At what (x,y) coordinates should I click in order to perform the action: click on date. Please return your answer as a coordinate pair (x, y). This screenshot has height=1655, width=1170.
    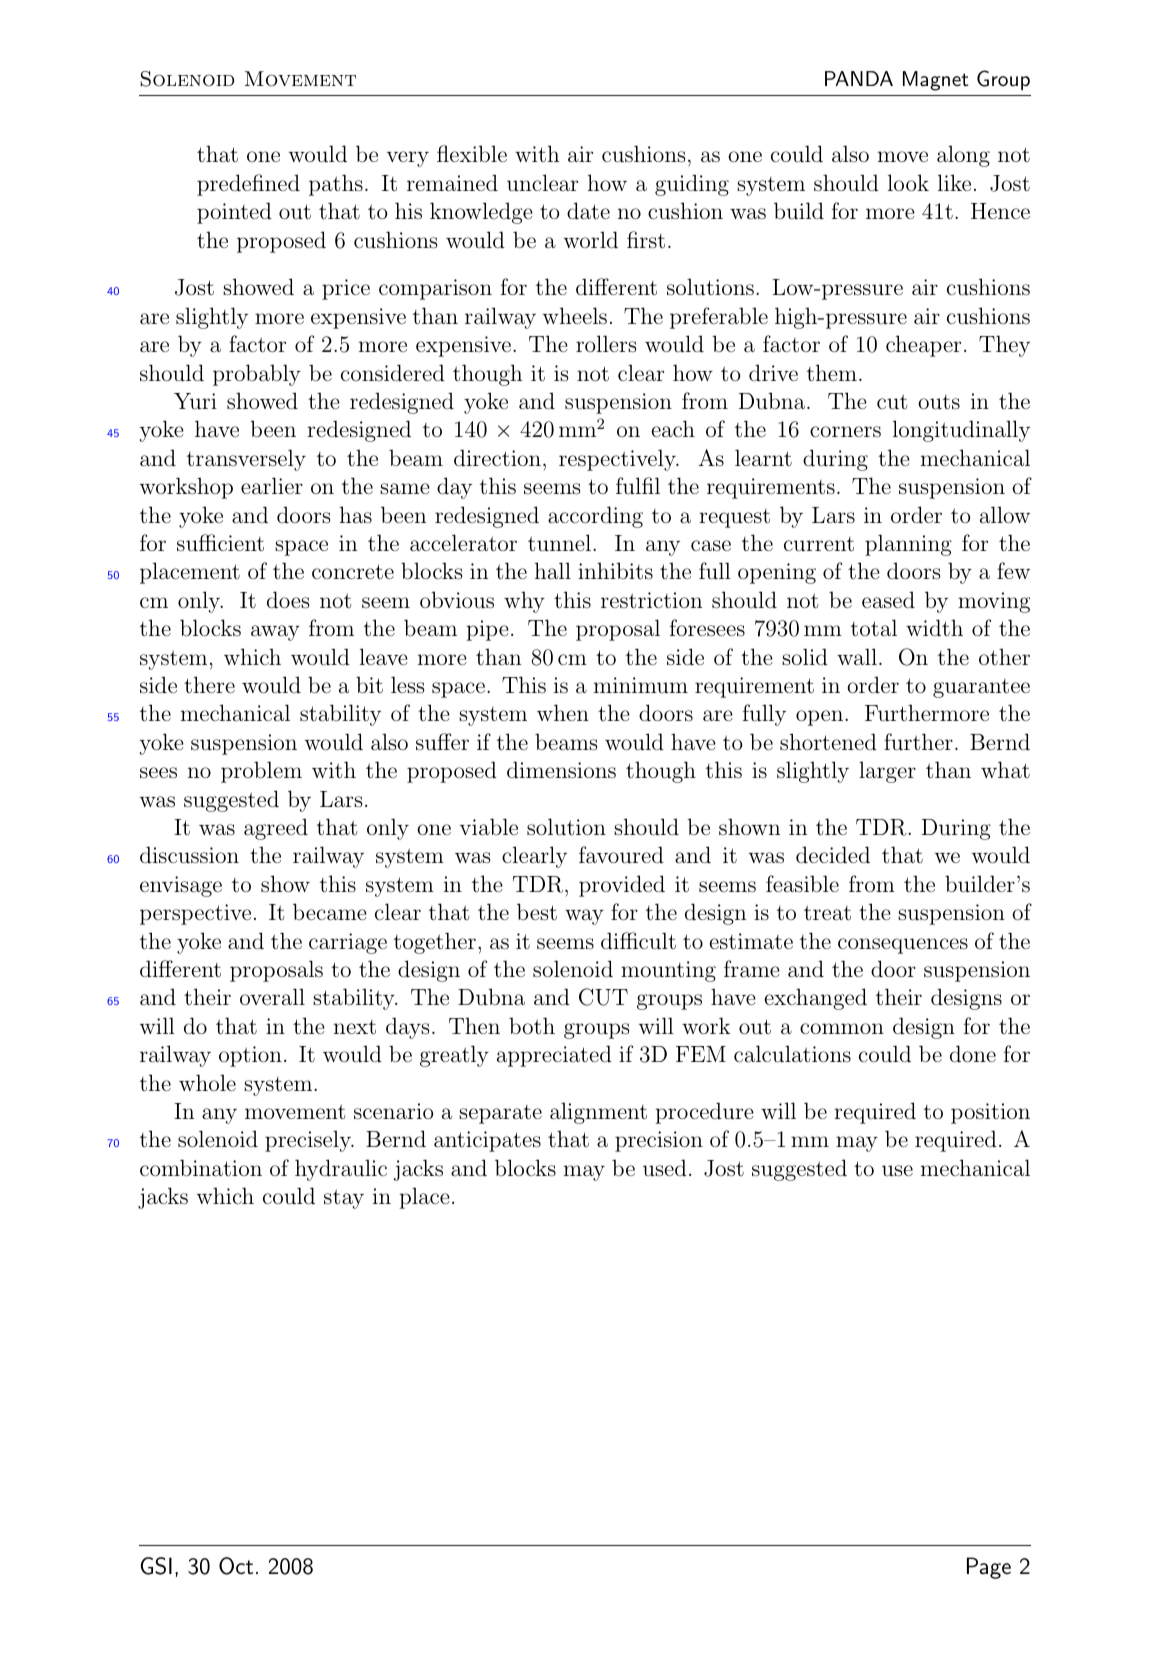
    Looking at the image, I should click on (588, 210).
